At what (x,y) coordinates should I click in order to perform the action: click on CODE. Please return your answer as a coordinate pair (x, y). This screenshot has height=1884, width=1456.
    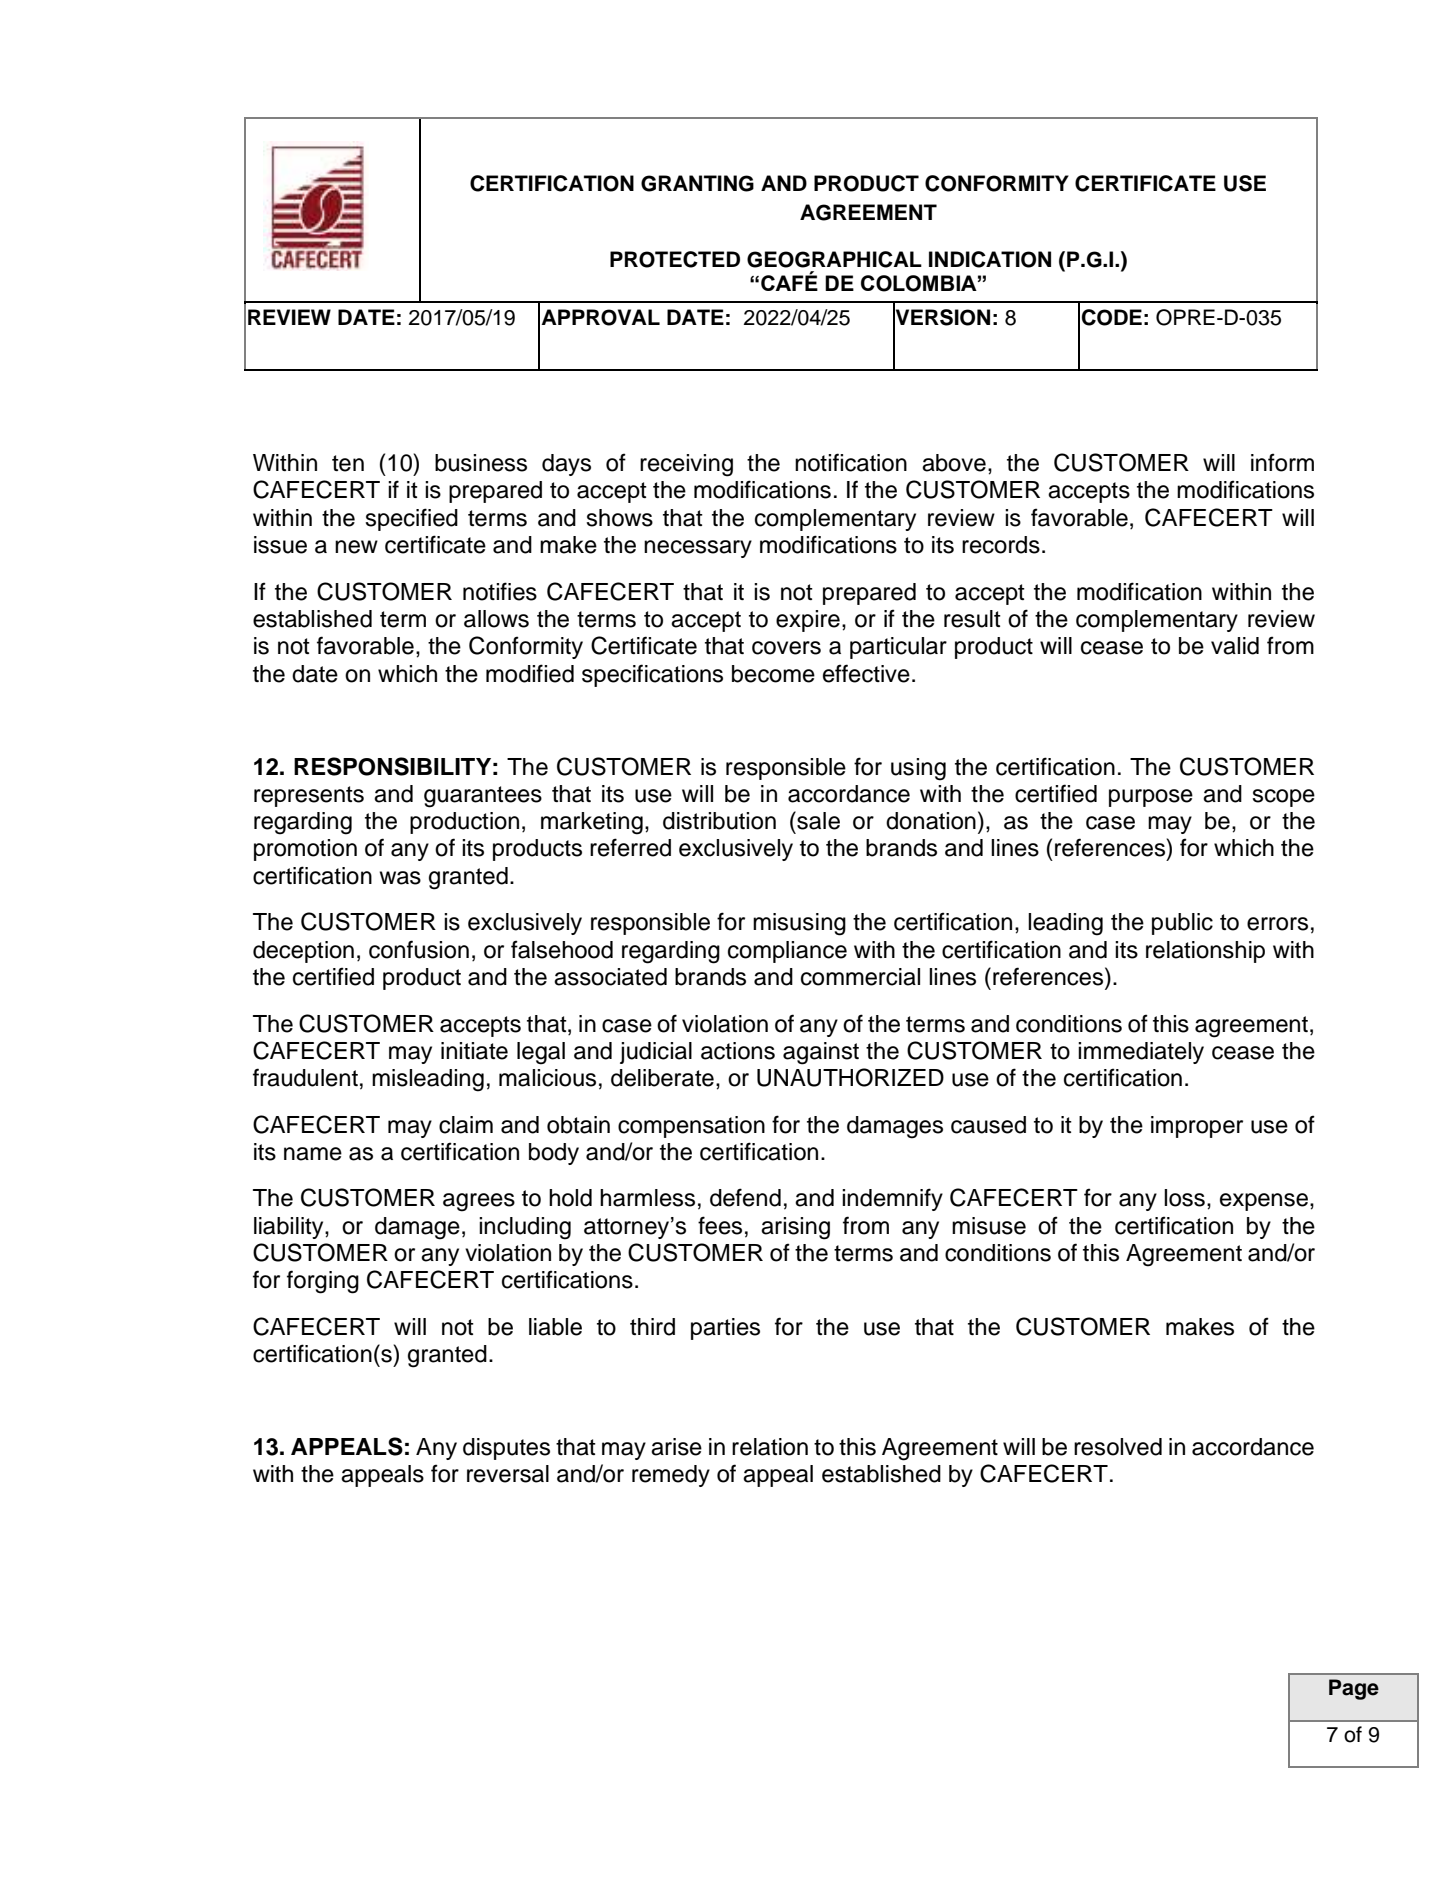
    Looking at the image, I should click on (1112, 317).
